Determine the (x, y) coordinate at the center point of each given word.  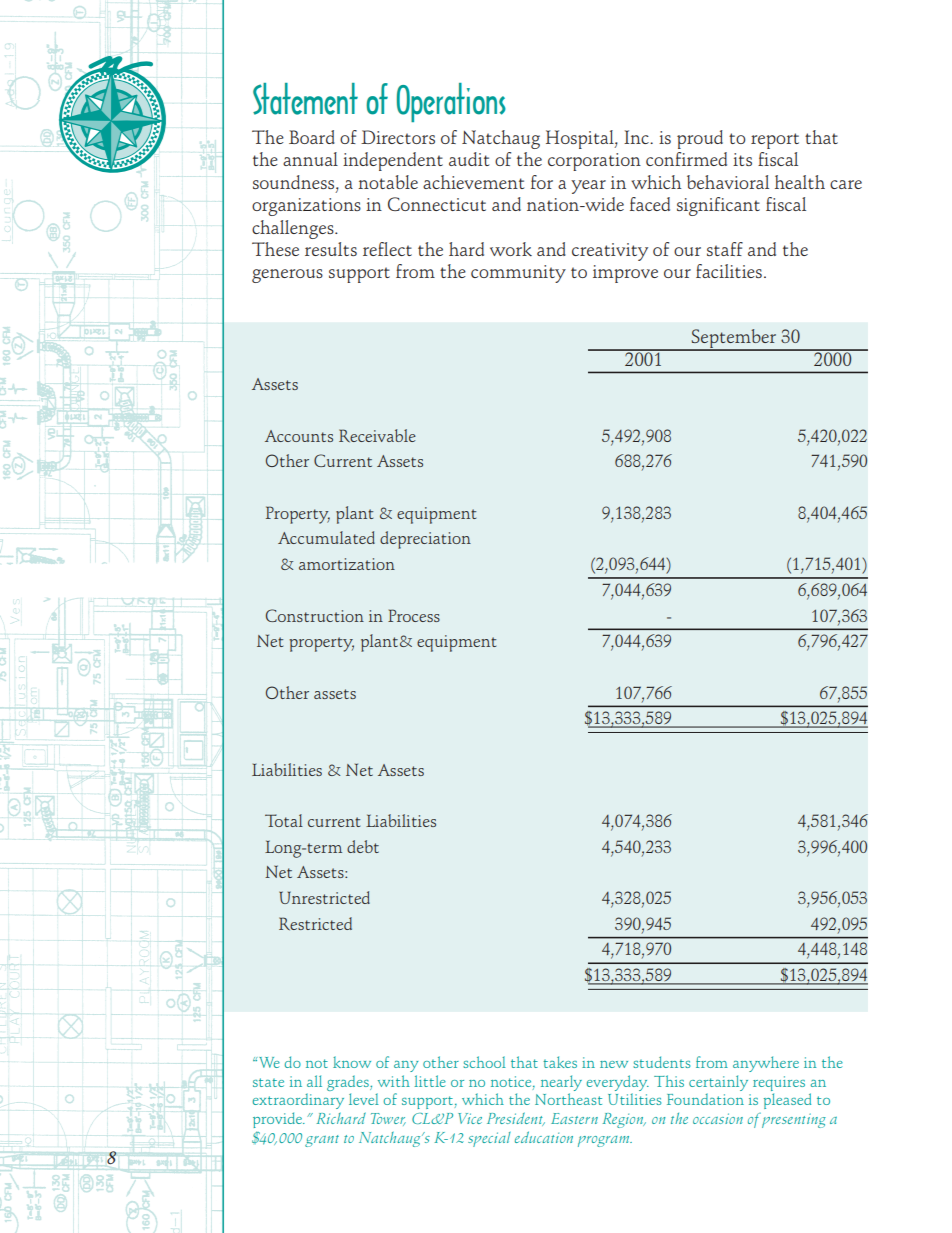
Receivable (377, 436)
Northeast (568, 1099)
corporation (594, 162)
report (775, 141)
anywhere (766, 1064)
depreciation (425, 540)
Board (312, 137)
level (364, 1099)
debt (363, 846)
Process (414, 615)
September (733, 340)
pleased (787, 1101)
